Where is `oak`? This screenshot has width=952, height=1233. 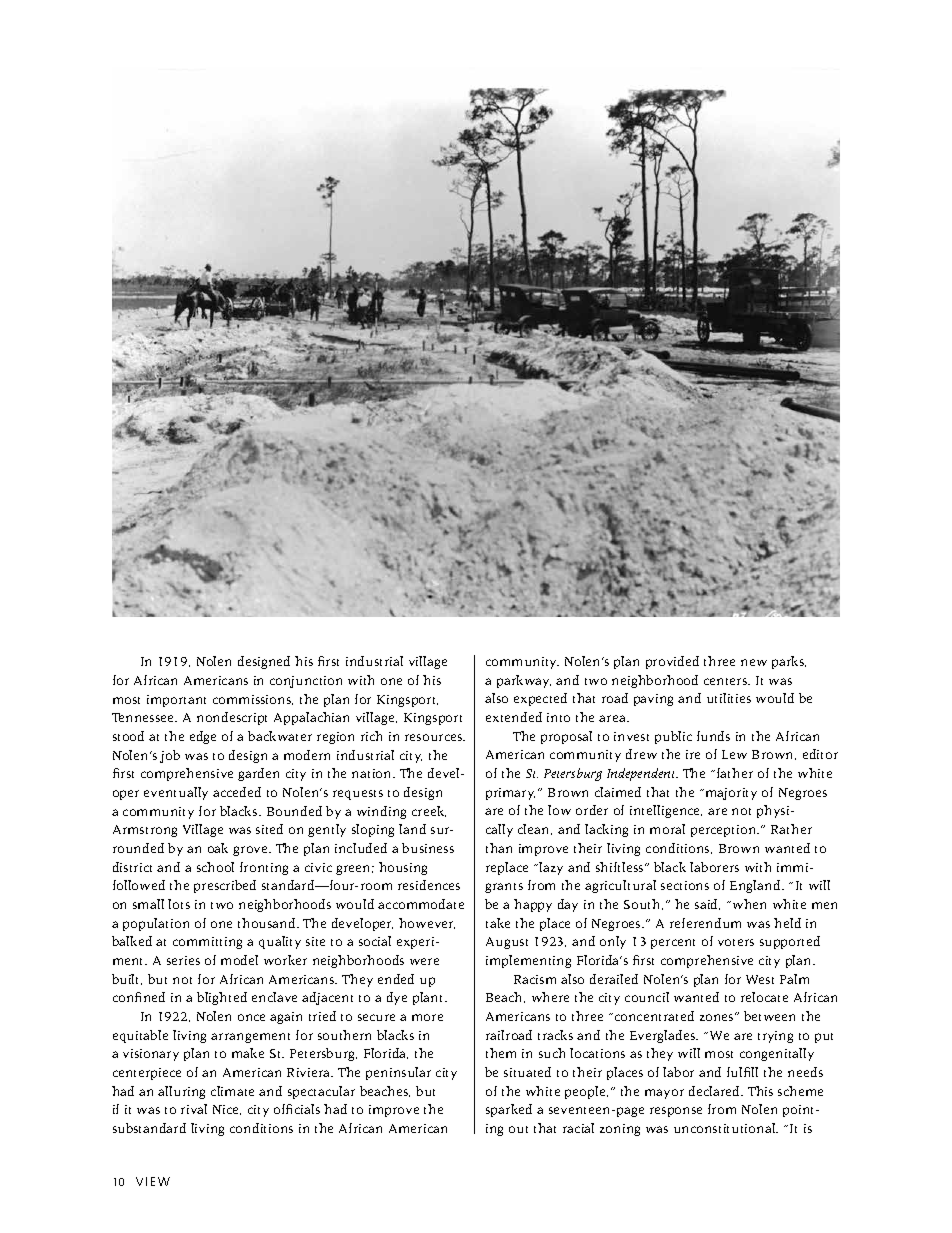
oak is located at coordinates (218, 848).
